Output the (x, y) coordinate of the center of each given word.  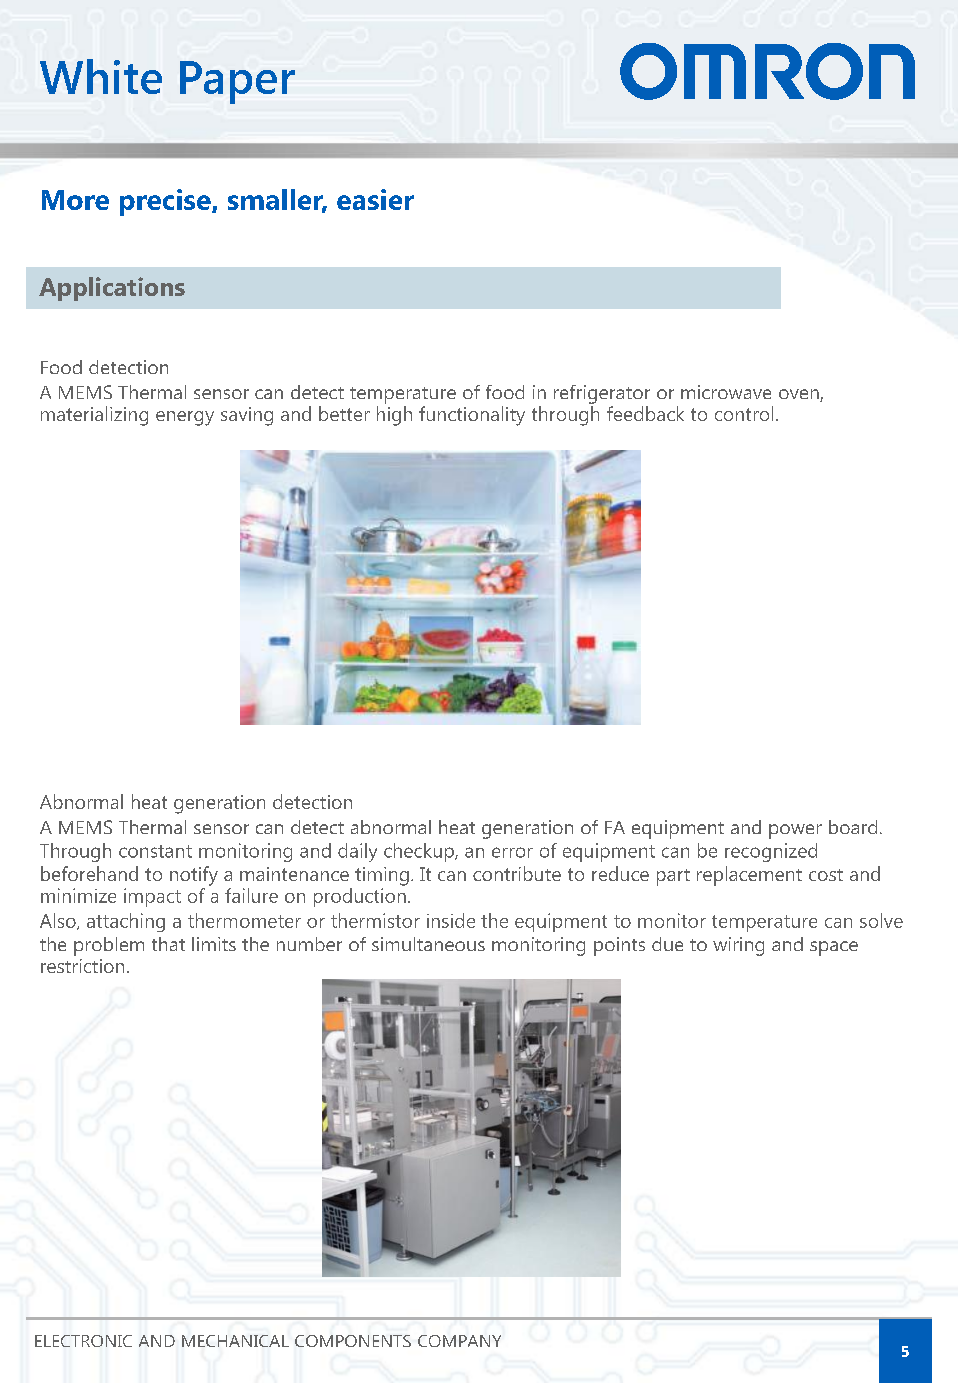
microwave (726, 392)
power (795, 831)
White (101, 76)
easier (375, 199)
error (512, 852)
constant (155, 851)
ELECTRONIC (83, 1341)
